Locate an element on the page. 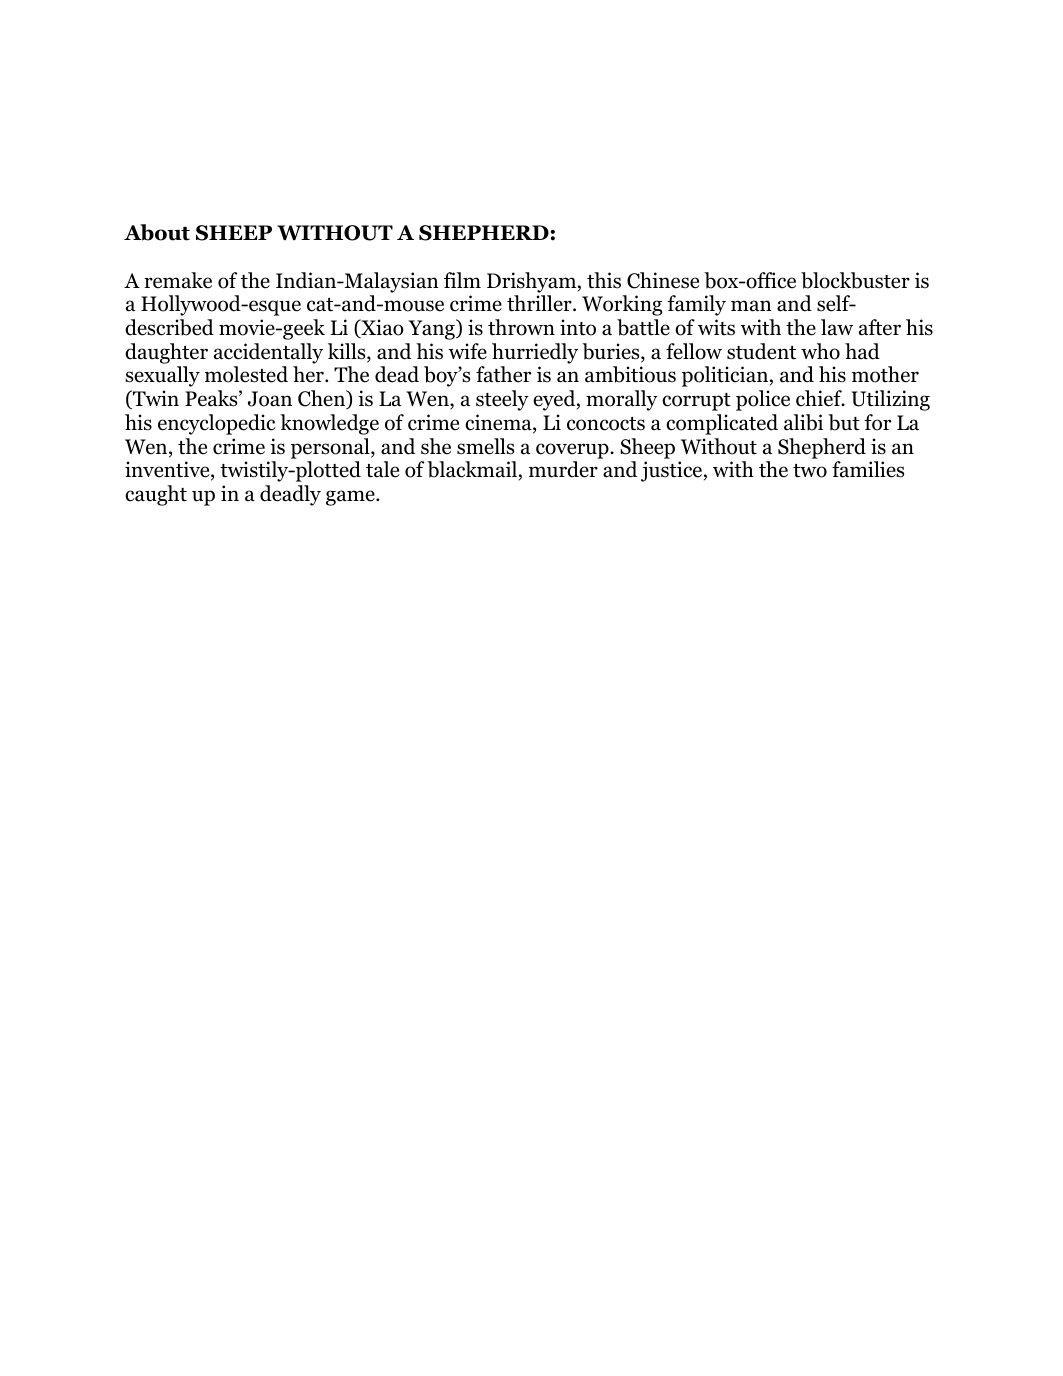 This document has height=1376, width=1063. steely is located at coordinates (502, 400).
